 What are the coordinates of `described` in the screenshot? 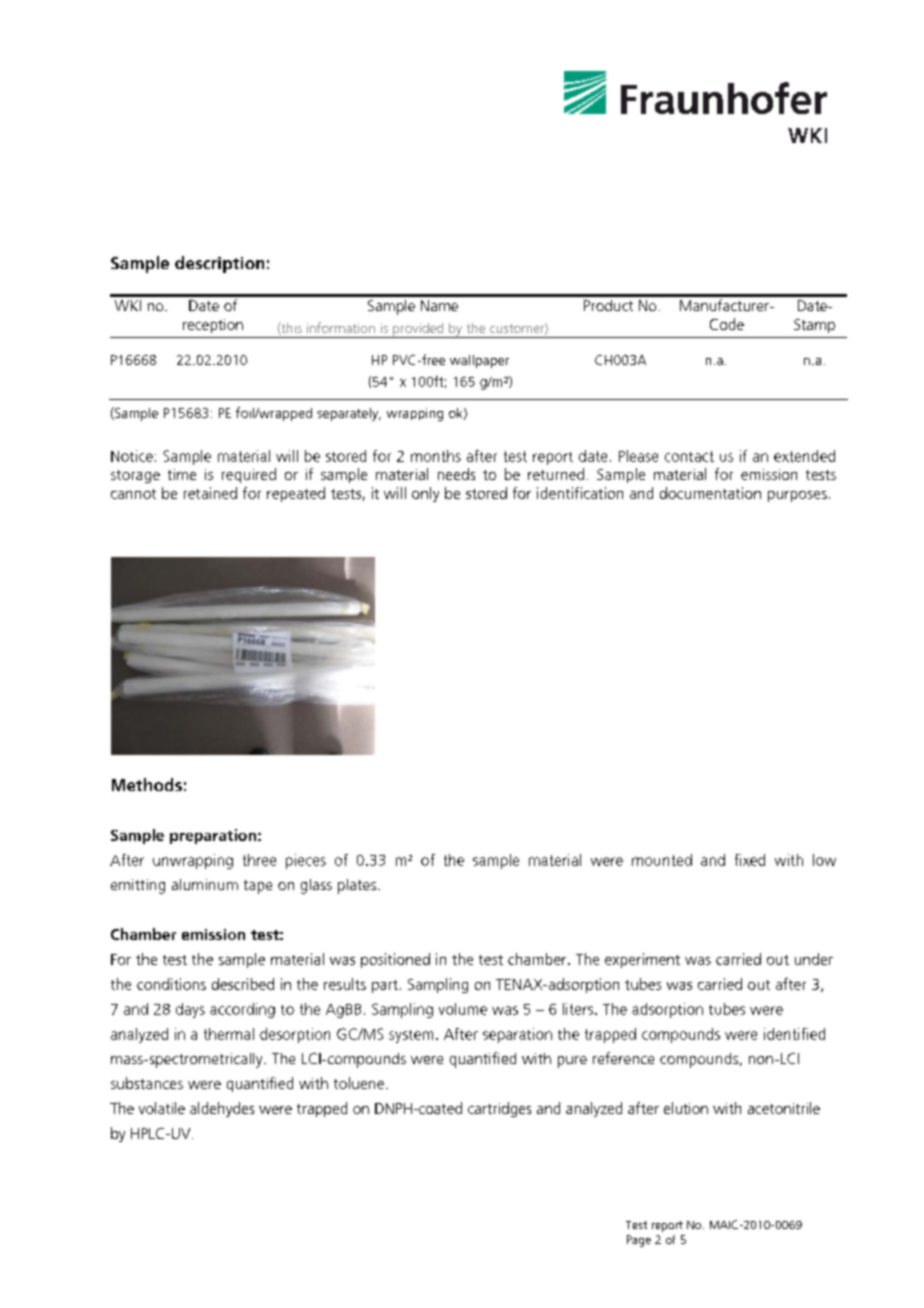 It's located at (243, 984).
